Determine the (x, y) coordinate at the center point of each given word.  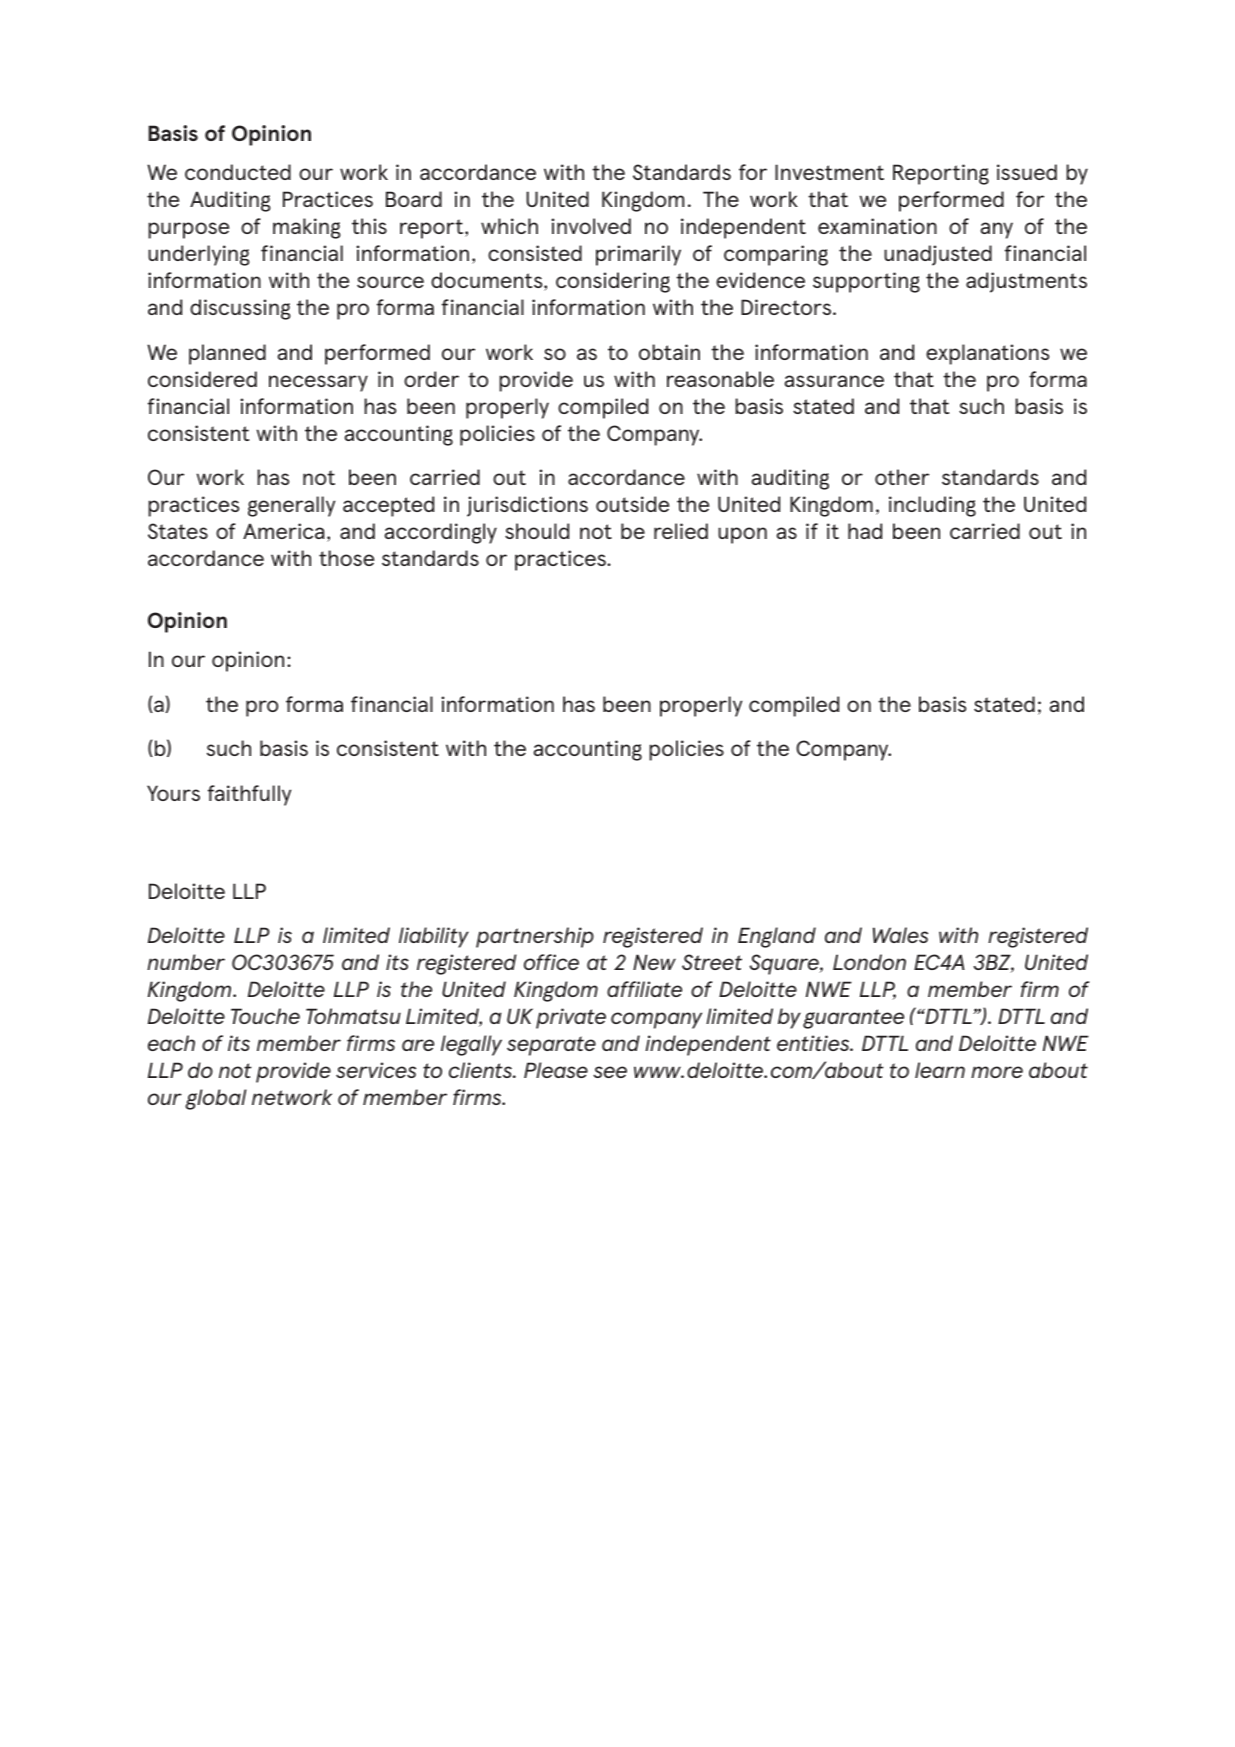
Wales (900, 935)
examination (877, 226)
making (307, 228)
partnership (535, 937)
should (537, 531)
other (902, 477)
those (346, 558)
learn (940, 1070)
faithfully (249, 795)
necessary (318, 383)
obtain (669, 352)
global (216, 1099)
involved (591, 226)
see (610, 1072)
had (865, 531)
